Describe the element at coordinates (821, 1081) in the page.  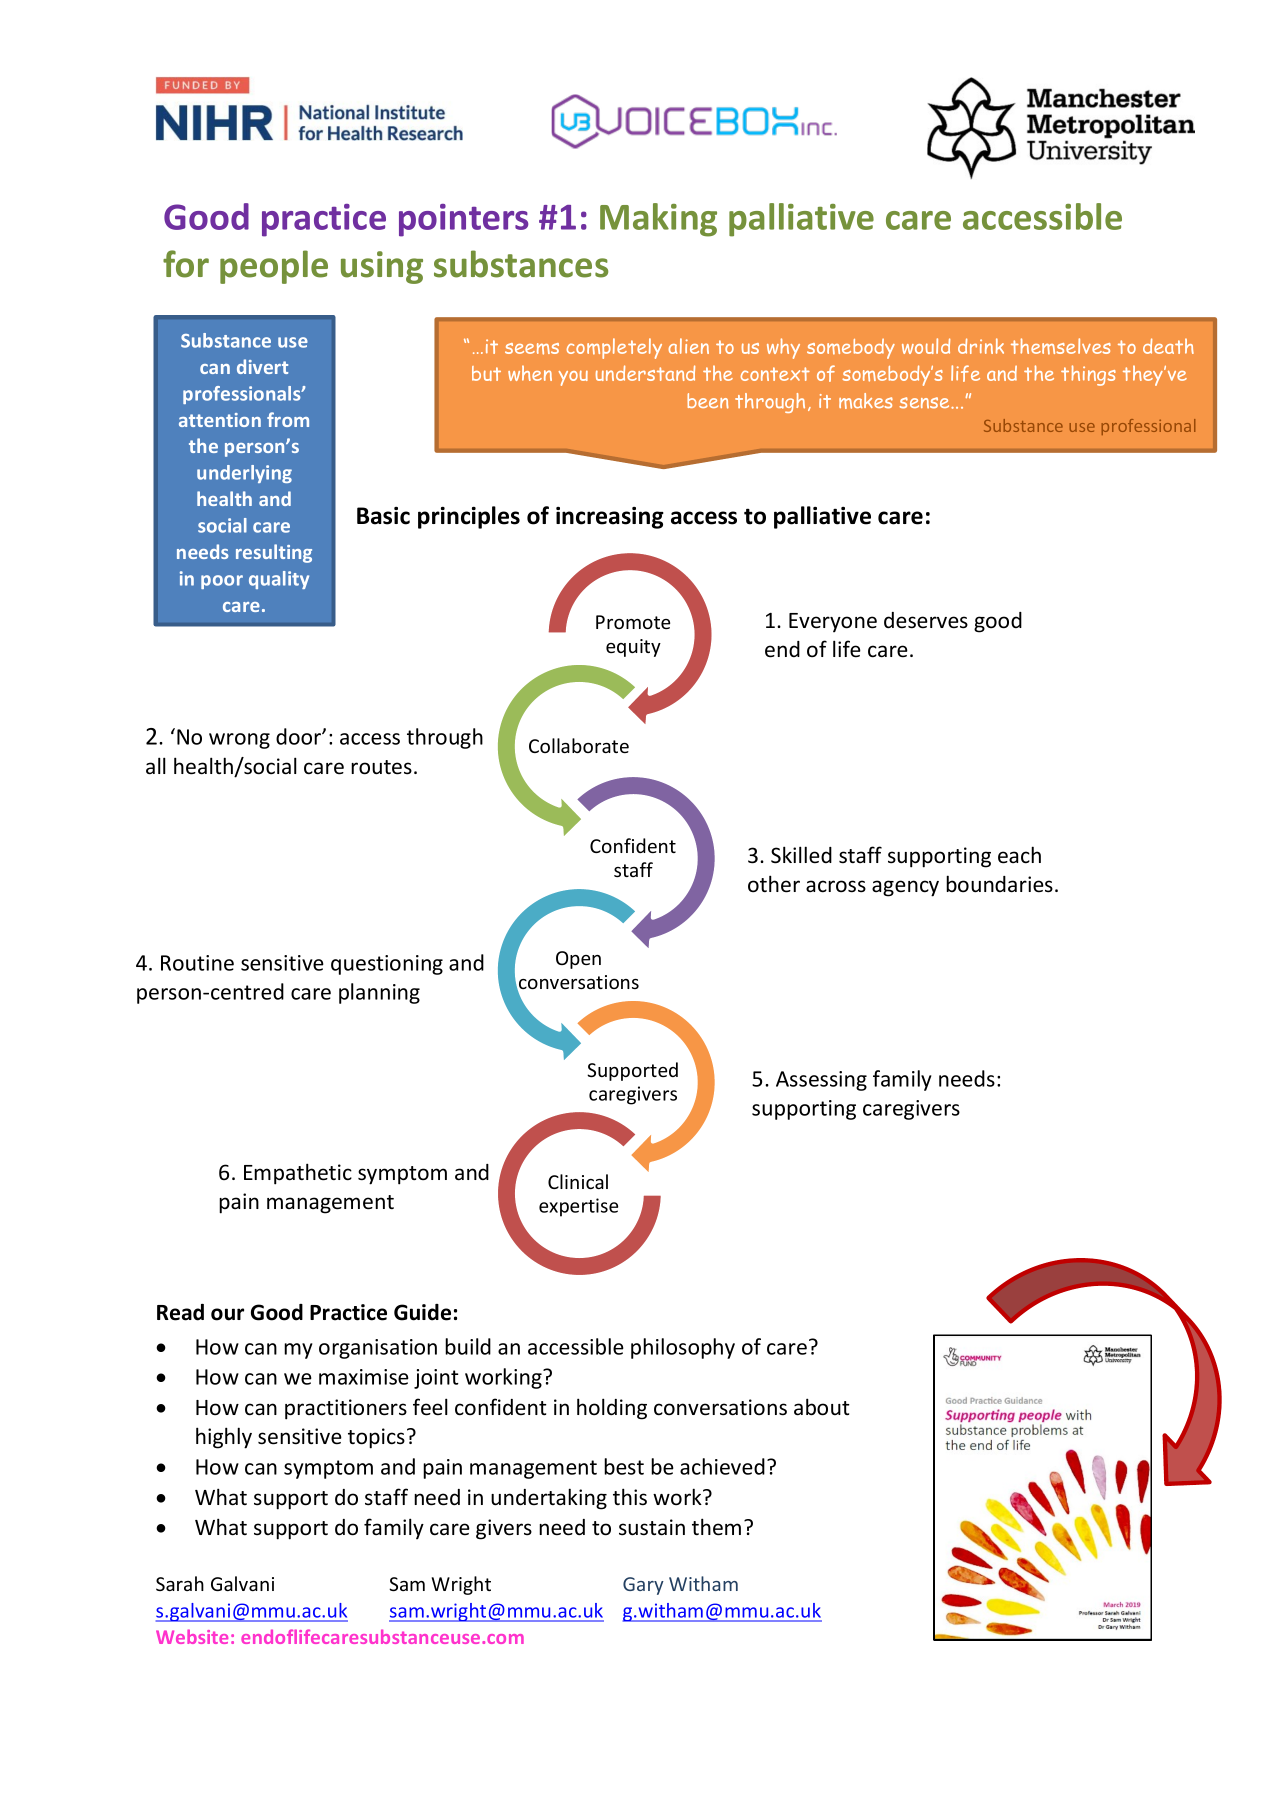
I see `Assessing` at that location.
